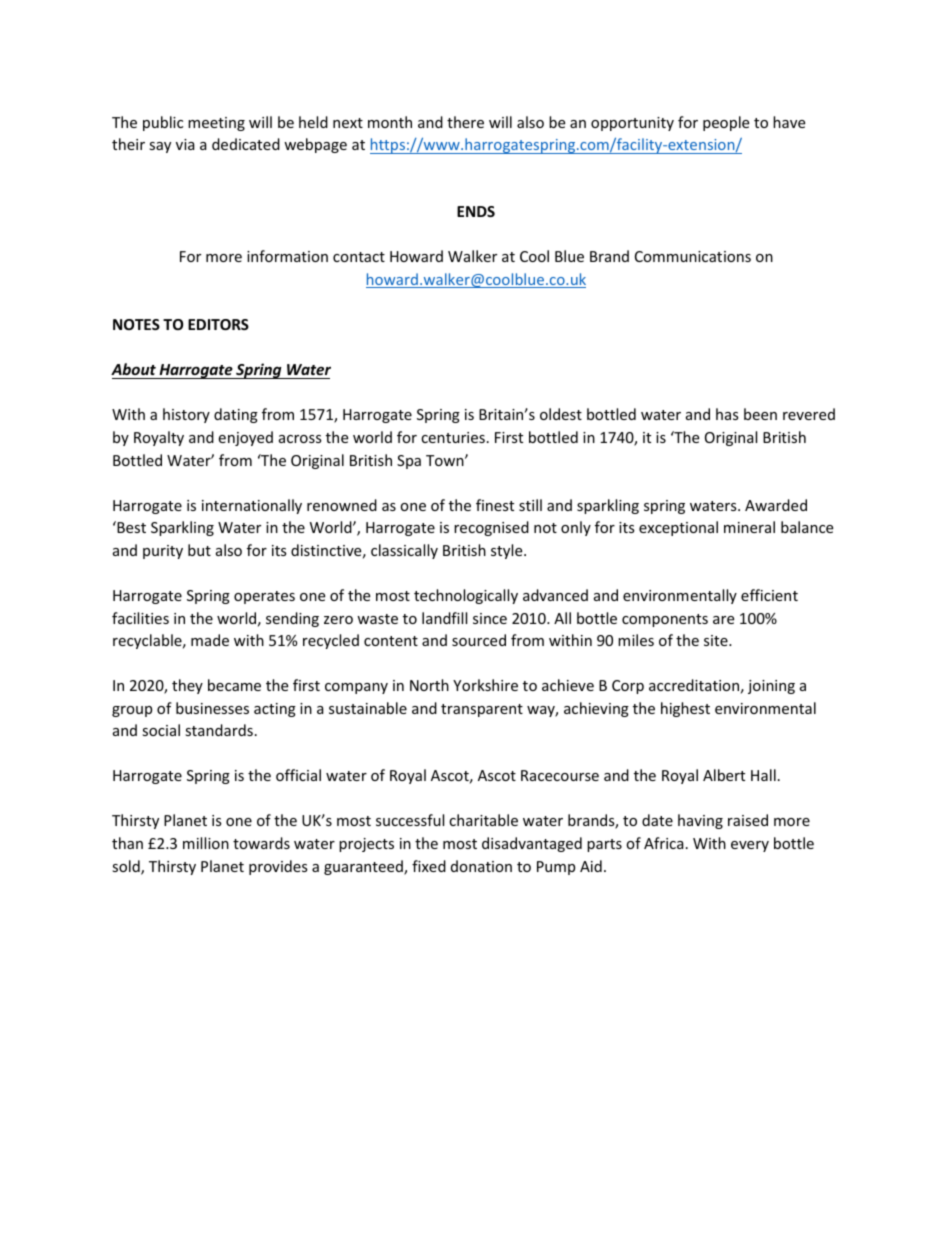 The image size is (952, 1233). What do you see at coordinates (185, 144) in the image?
I see `via` at bounding box center [185, 144].
